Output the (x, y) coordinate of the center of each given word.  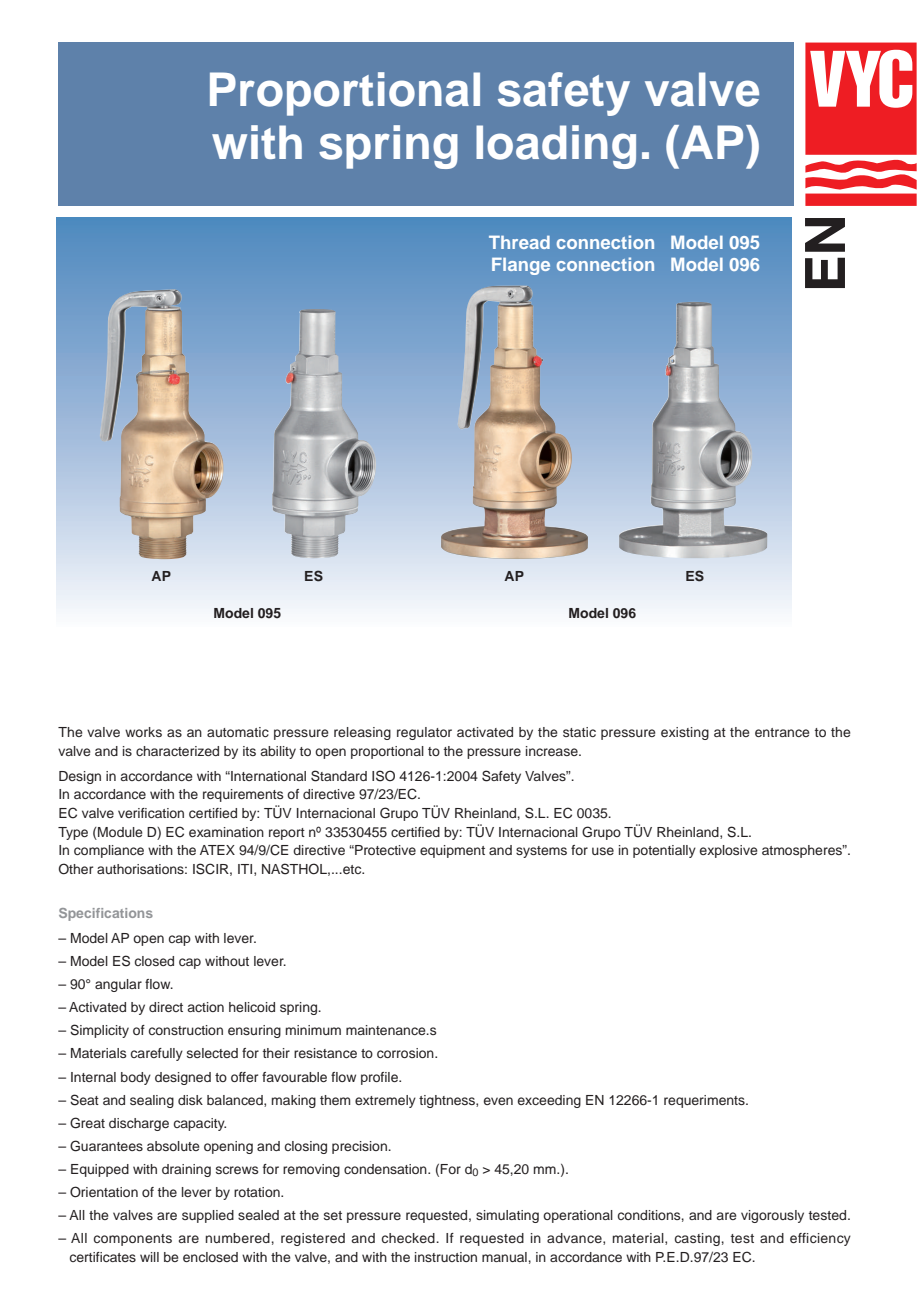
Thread (519, 242)
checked (409, 1238)
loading (556, 147)
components (133, 1240)
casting (697, 1239)
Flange (521, 266)
